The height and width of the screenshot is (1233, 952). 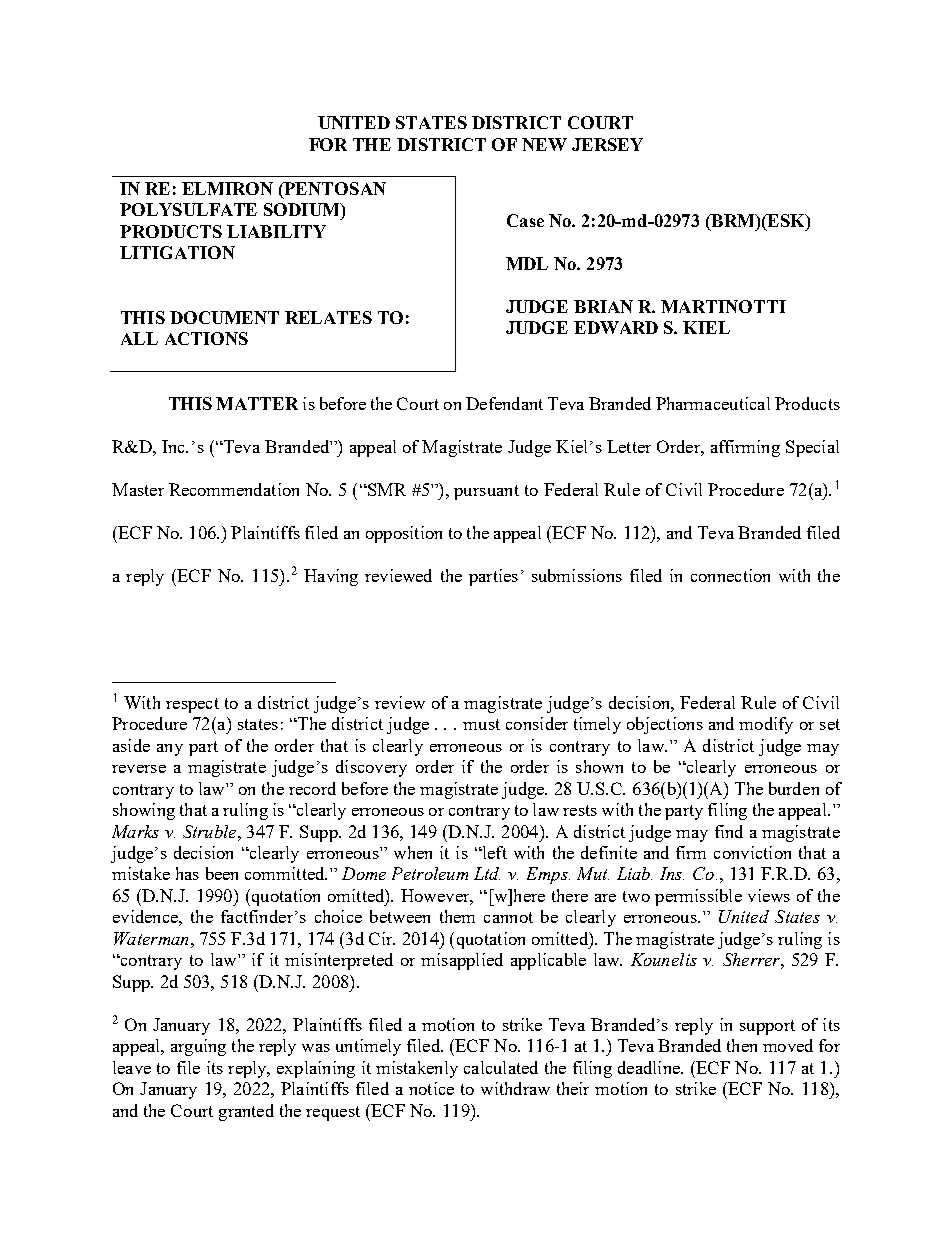 What do you see at coordinates (246, 1112) in the screenshot?
I see `granted` at bounding box center [246, 1112].
